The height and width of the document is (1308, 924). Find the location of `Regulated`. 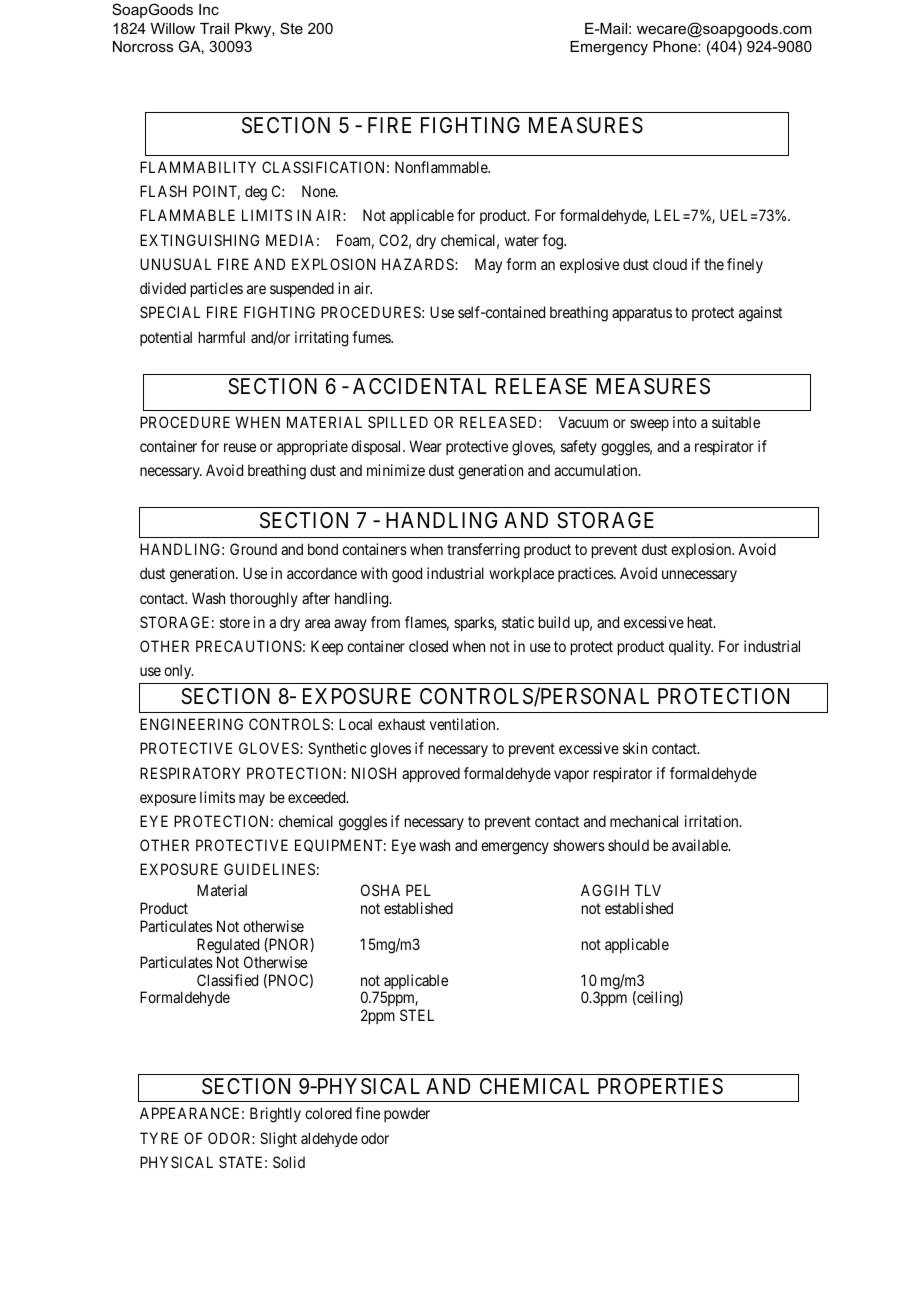

Regulated is located at coordinates (228, 946).
